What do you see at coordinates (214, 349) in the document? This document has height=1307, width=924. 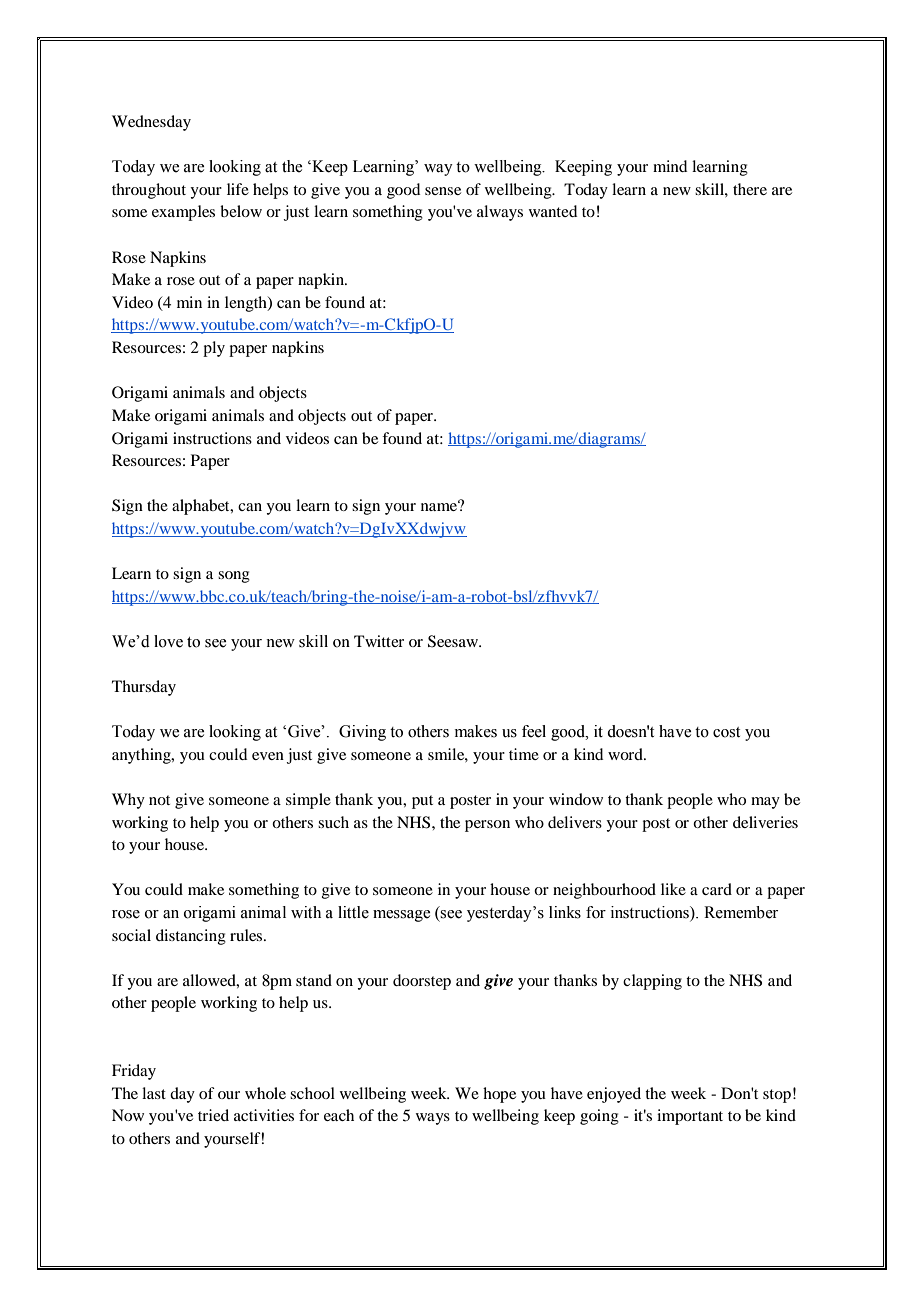 I see `ply` at bounding box center [214, 349].
